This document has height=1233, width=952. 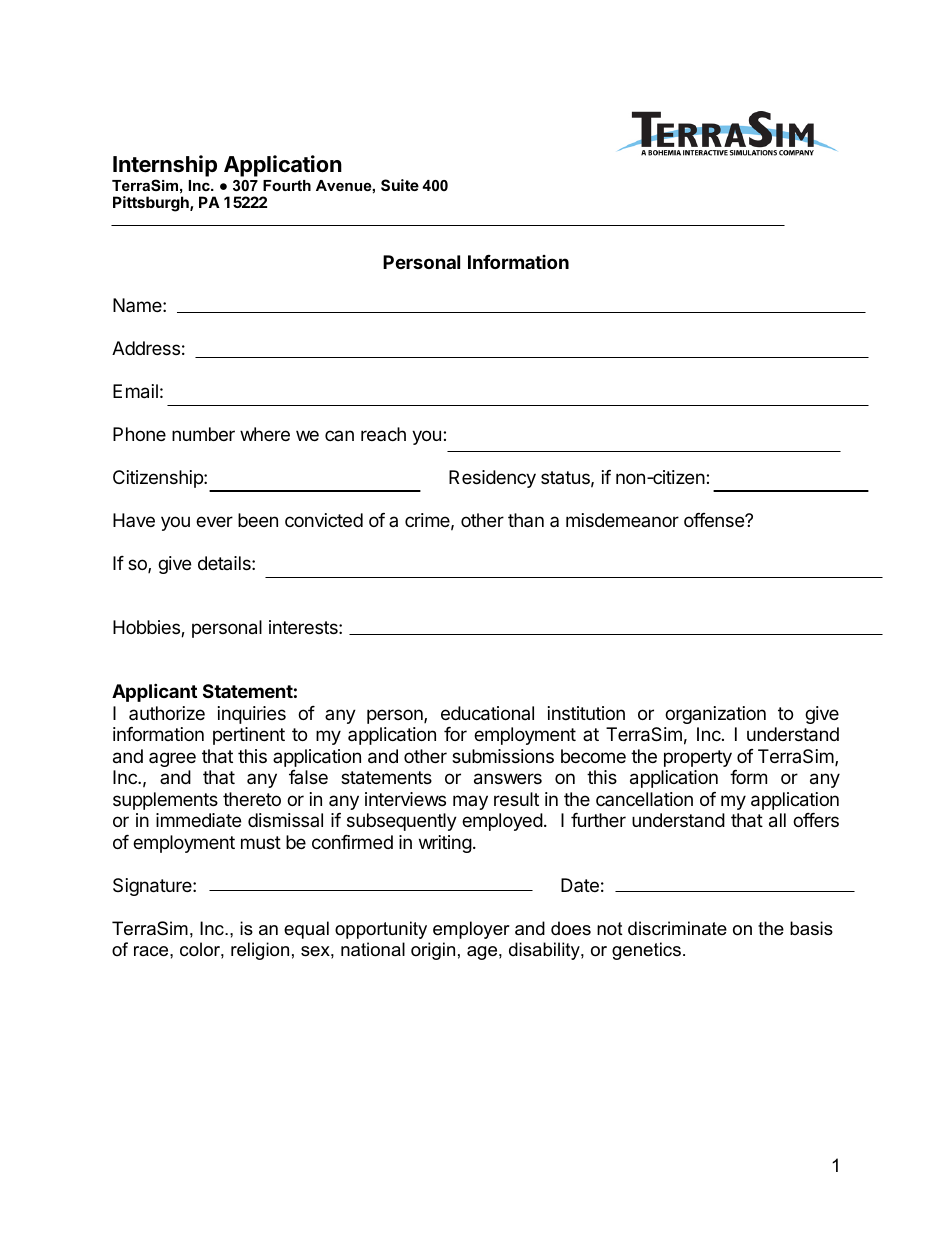 I want to click on Applicant, so click(x=154, y=692).
